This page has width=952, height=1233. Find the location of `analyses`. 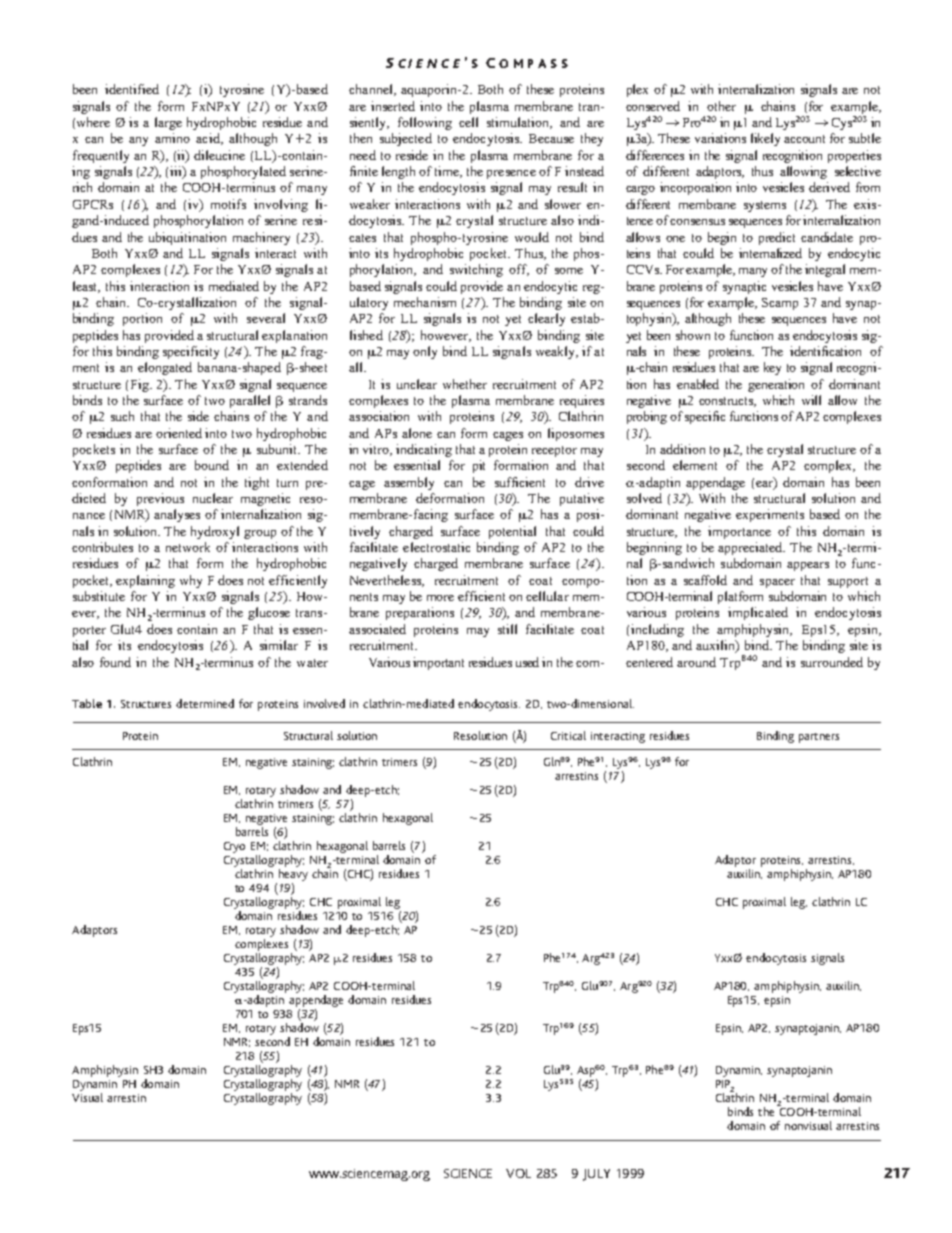

analyses is located at coordinates (177, 515).
